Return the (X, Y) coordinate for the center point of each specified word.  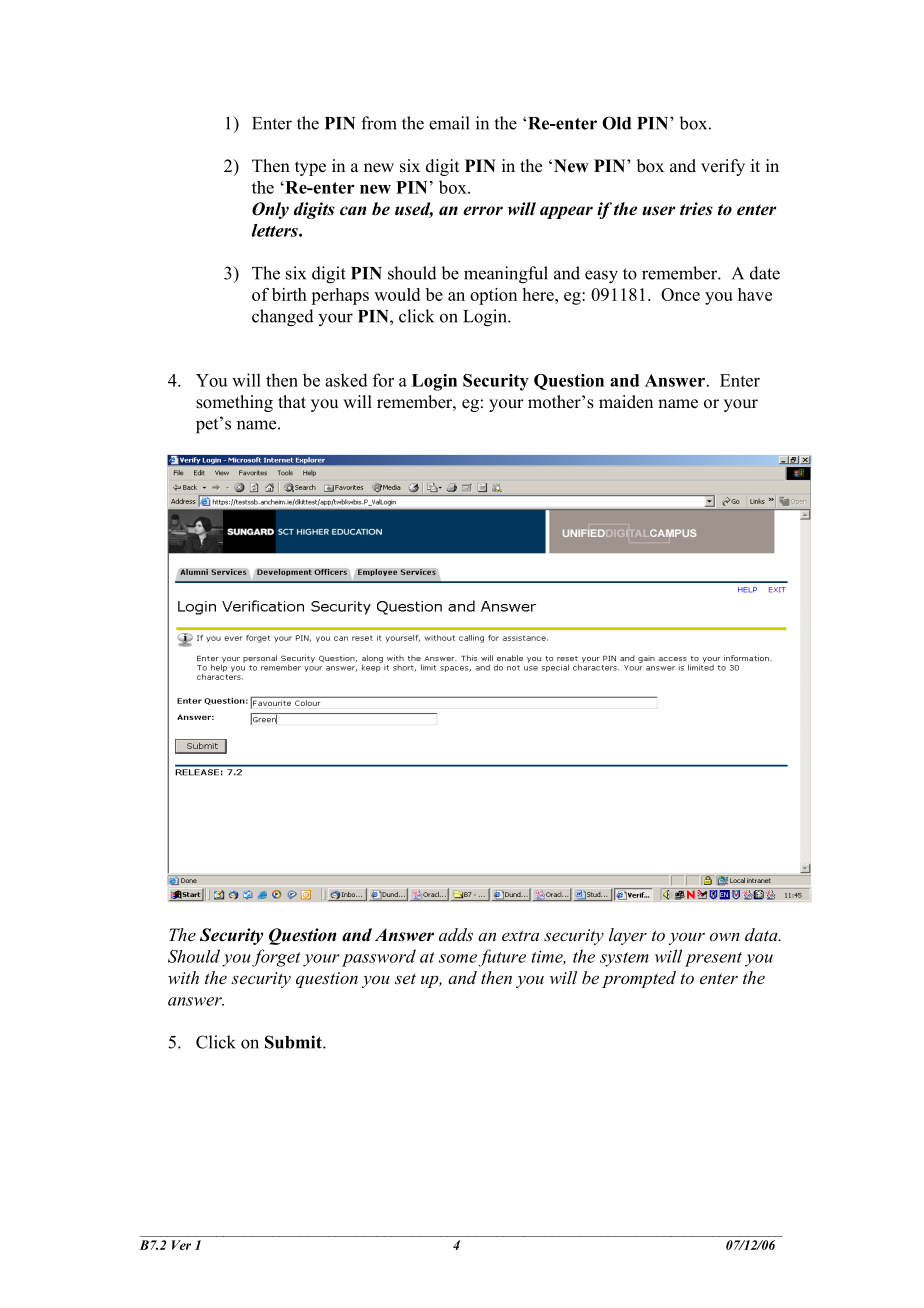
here (539, 294)
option (493, 296)
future (502, 958)
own (725, 937)
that (292, 401)
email (449, 123)
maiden (626, 402)
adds (456, 934)
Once (680, 294)
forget (276, 958)
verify (723, 167)
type (310, 168)
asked (346, 380)
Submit (294, 1042)
